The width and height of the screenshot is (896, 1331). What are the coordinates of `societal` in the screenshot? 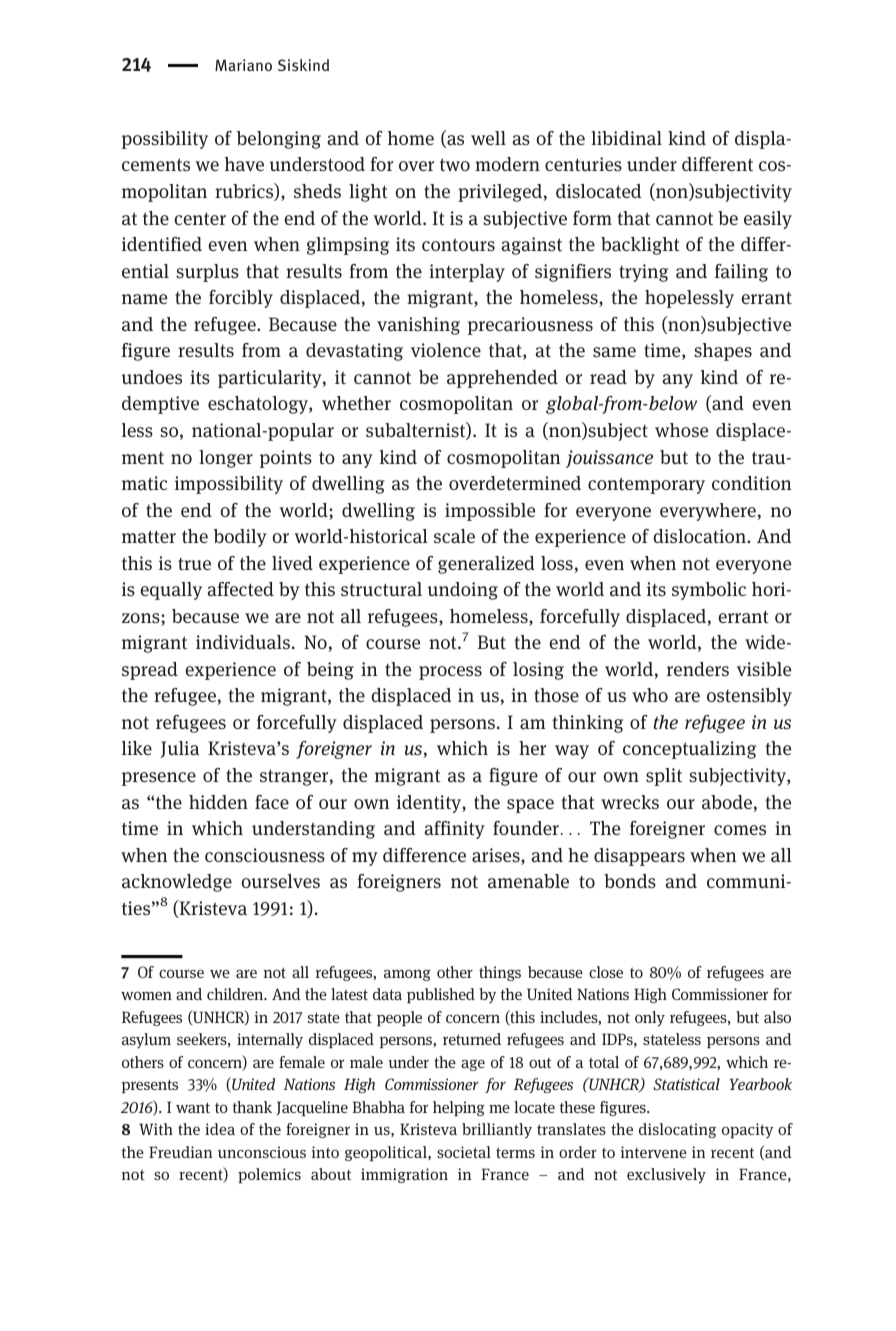 It's located at (464, 1152).
